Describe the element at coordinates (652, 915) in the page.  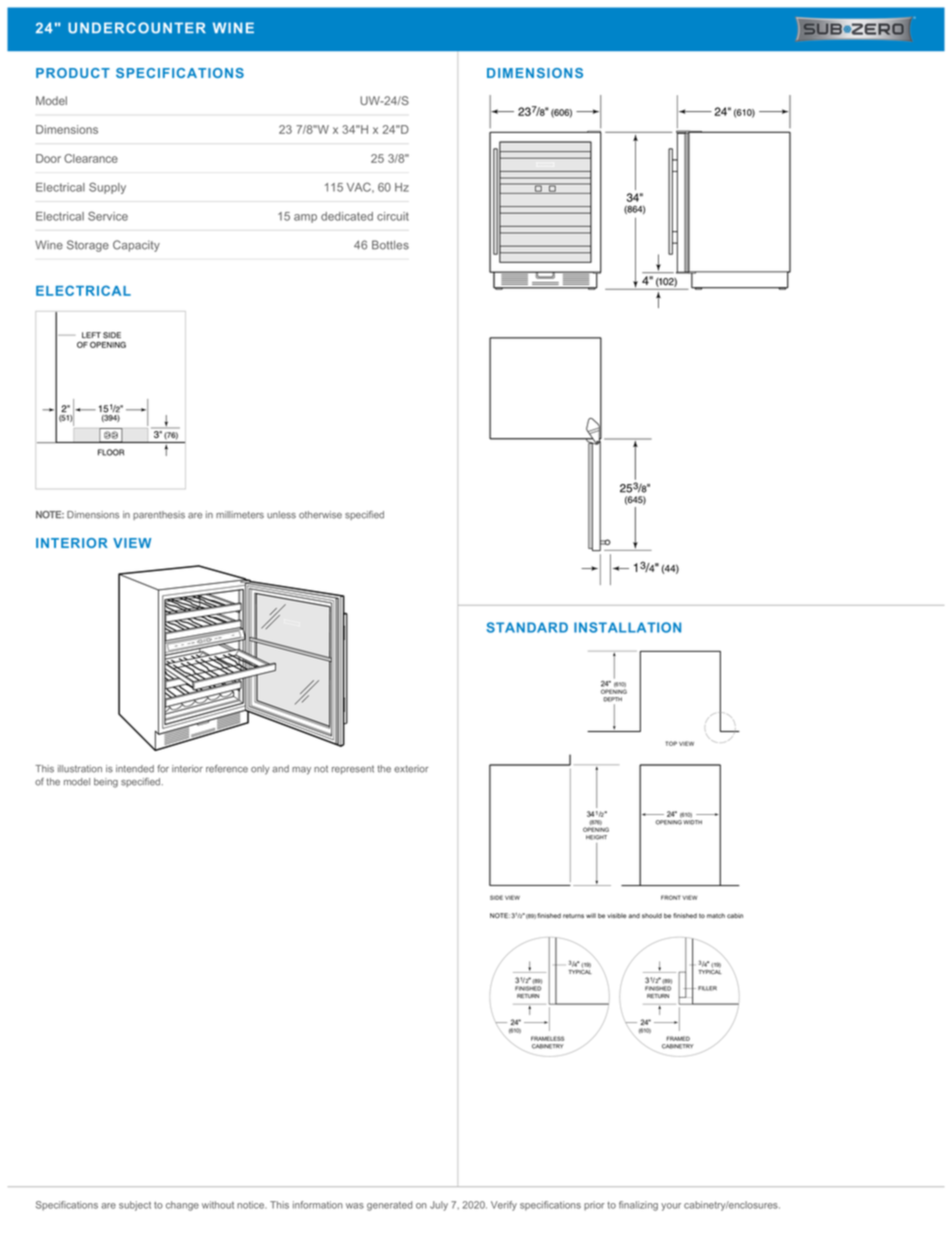
I see `should` at that location.
